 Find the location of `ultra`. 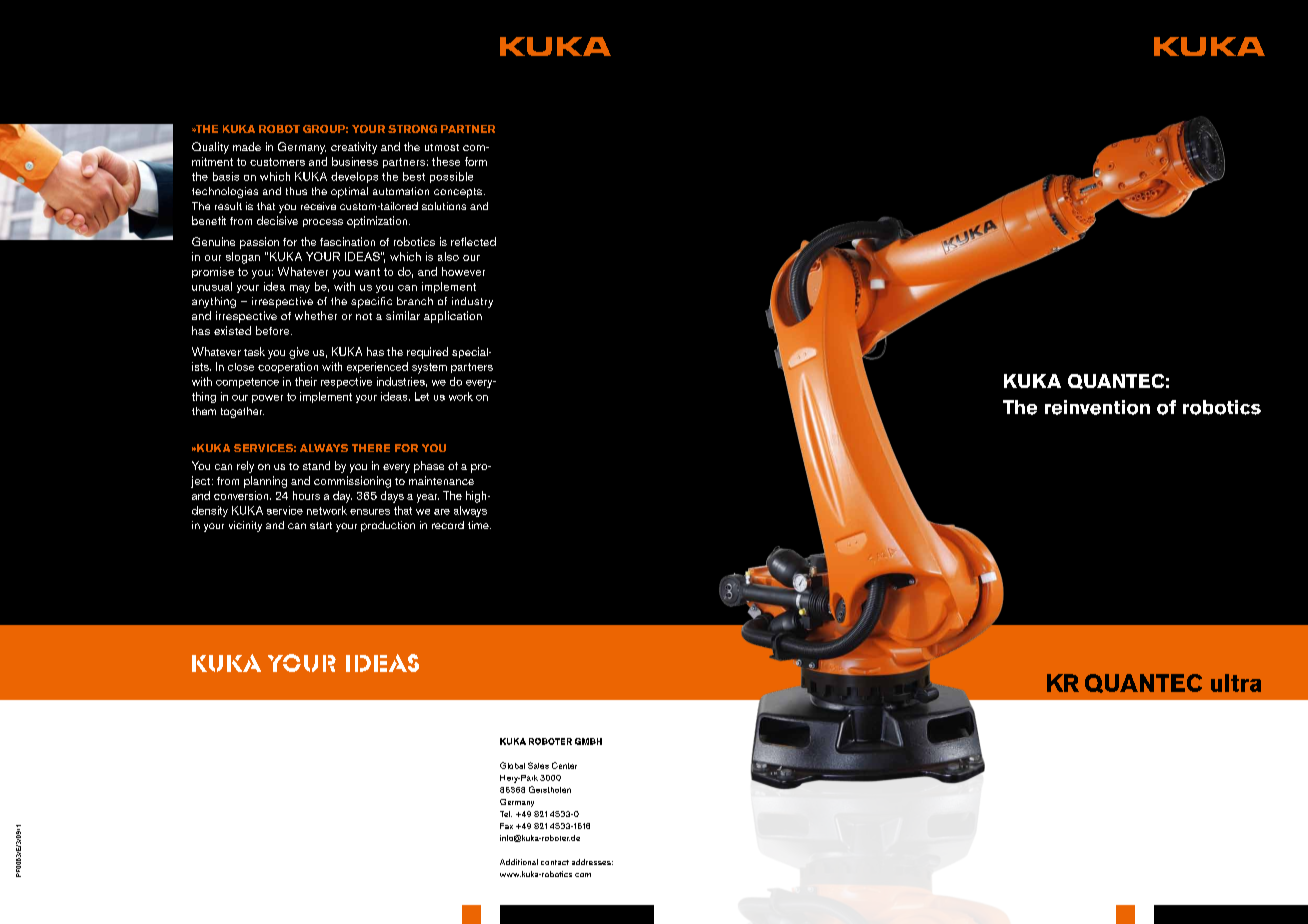

ultra is located at coordinates (1236, 683).
